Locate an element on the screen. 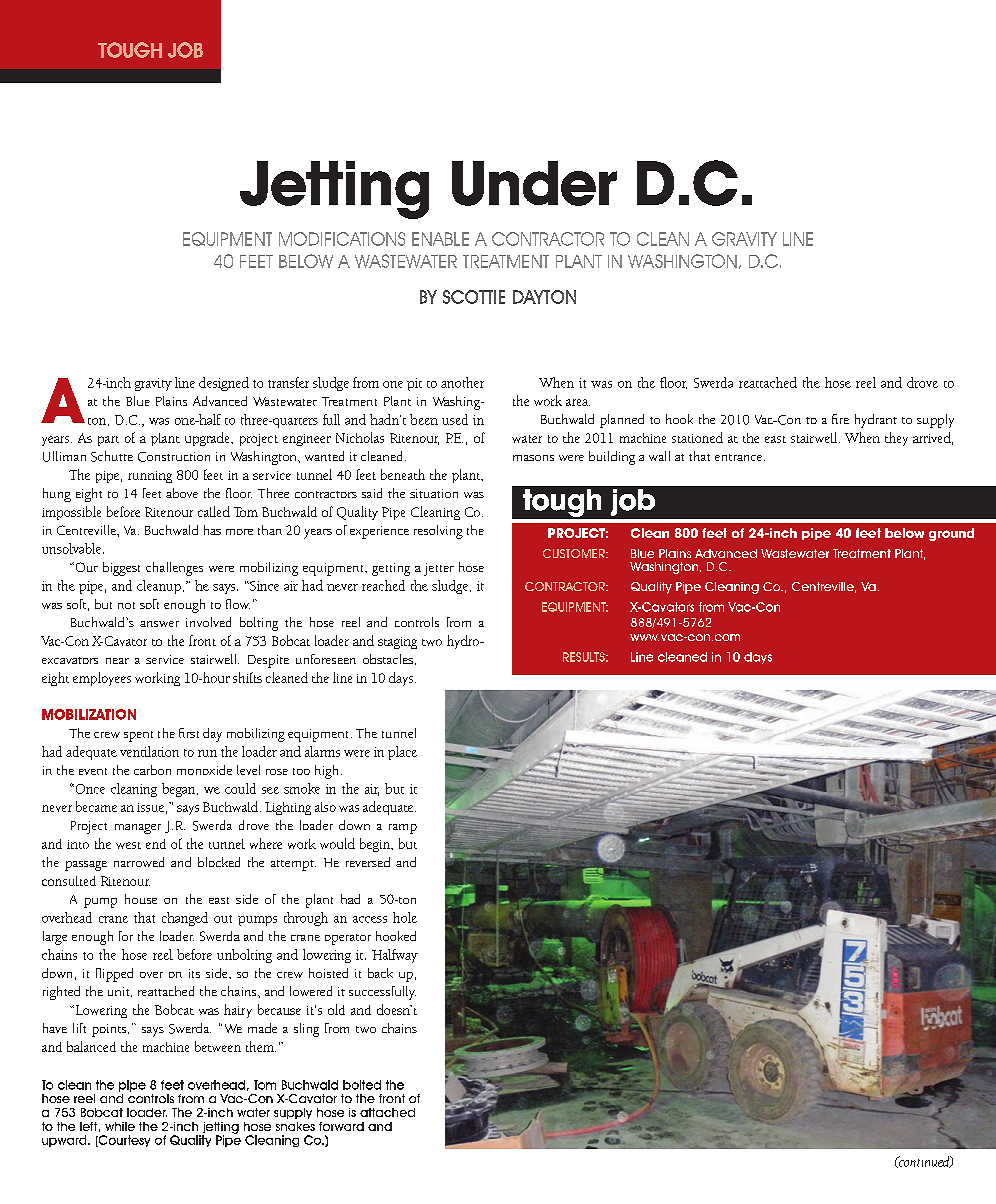  obstacles is located at coordinates (388, 659).
